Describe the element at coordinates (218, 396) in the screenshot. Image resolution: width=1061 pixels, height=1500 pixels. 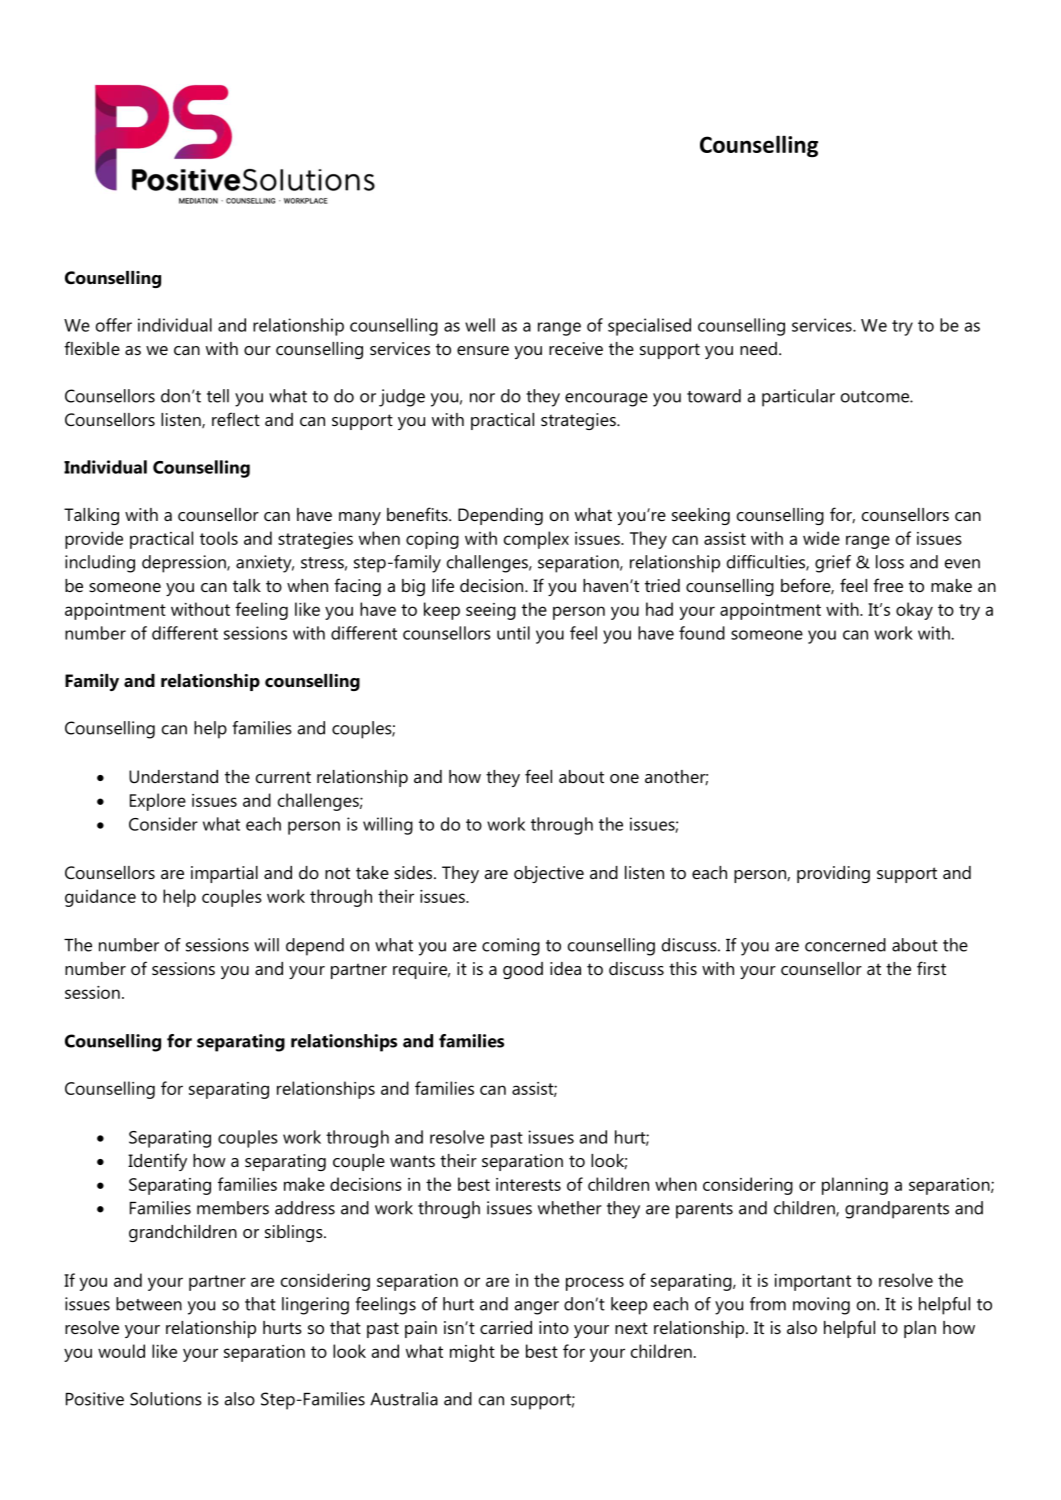
I see `tell` at that location.
